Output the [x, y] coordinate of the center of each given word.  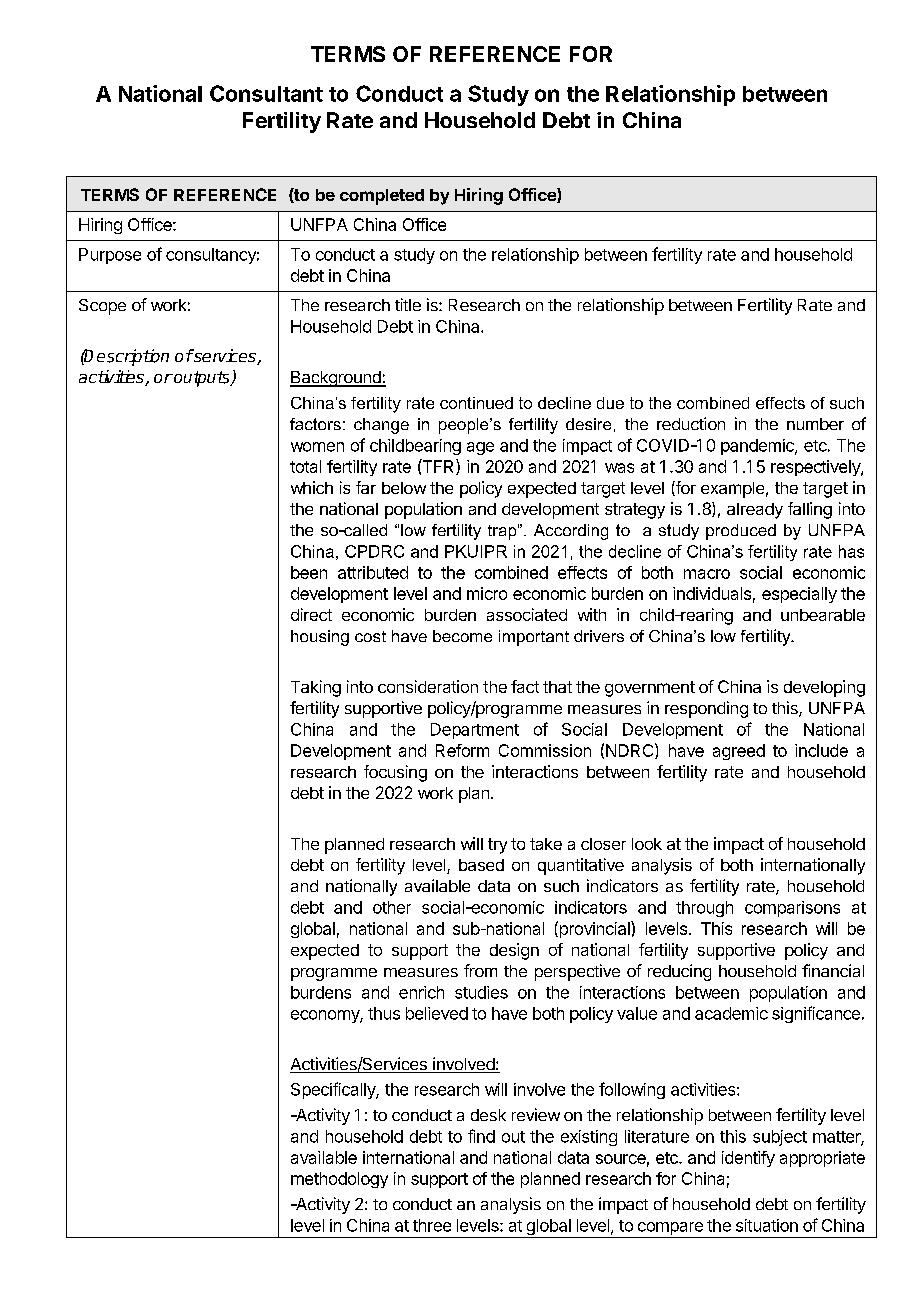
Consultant [266, 93]
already [755, 511]
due [610, 403]
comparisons [792, 909]
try [497, 846]
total [305, 466]
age [480, 448]
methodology [339, 1180]
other [392, 907]
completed [382, 197]
